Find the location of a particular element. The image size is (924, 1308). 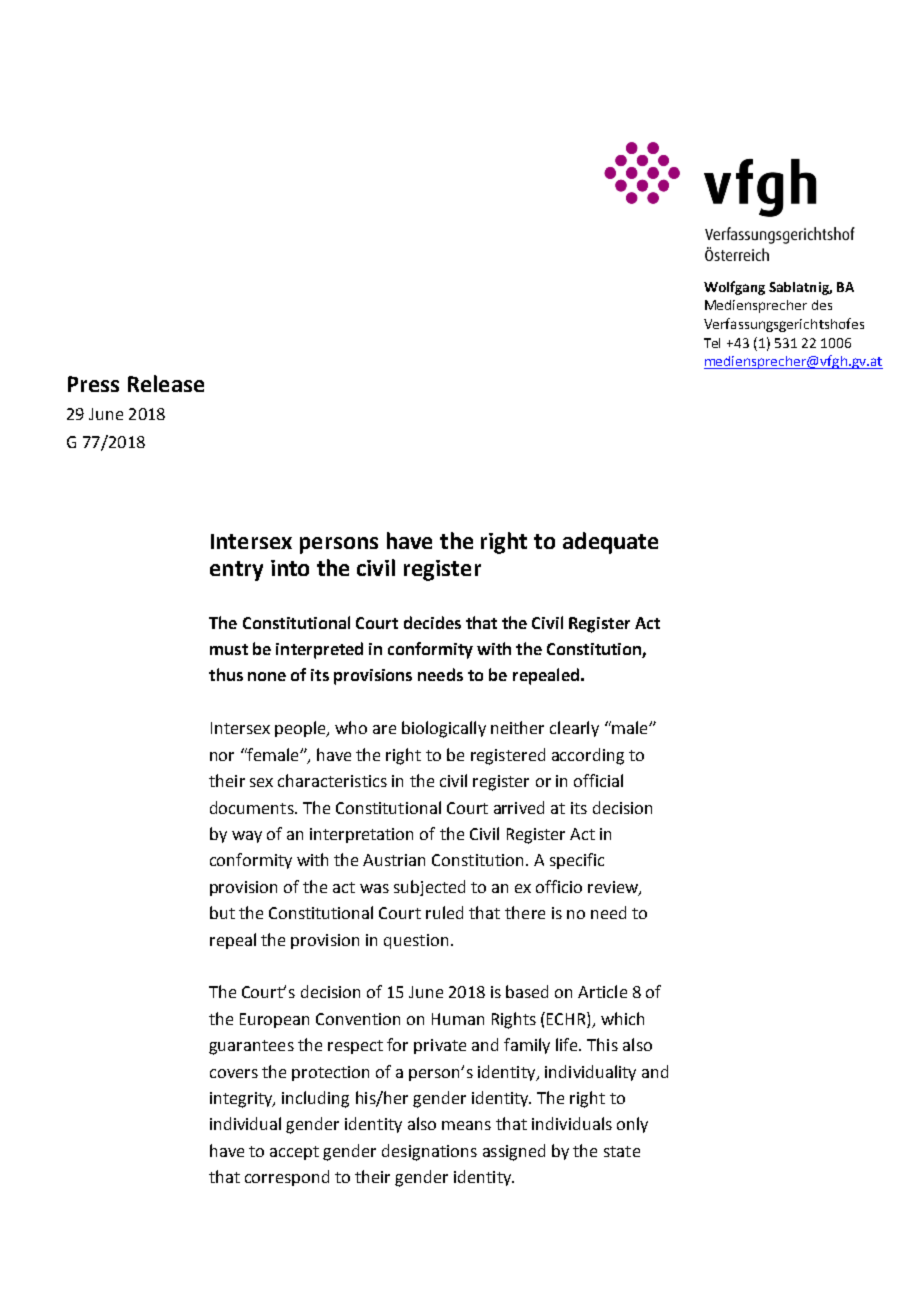

designations is located at coordinates (429, 1152).
